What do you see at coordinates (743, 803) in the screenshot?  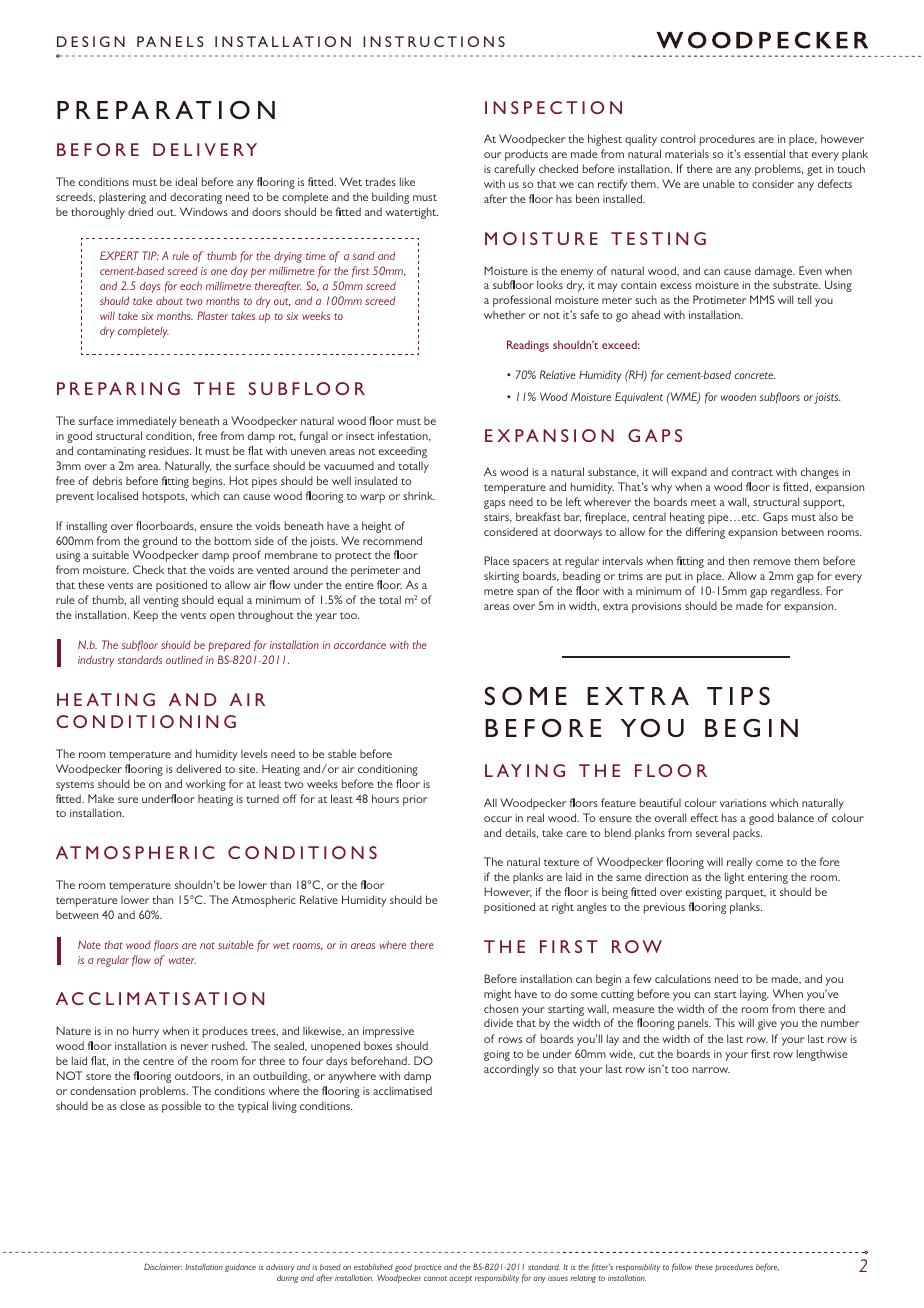 I see `variations` at bounding box center [743, 803].
